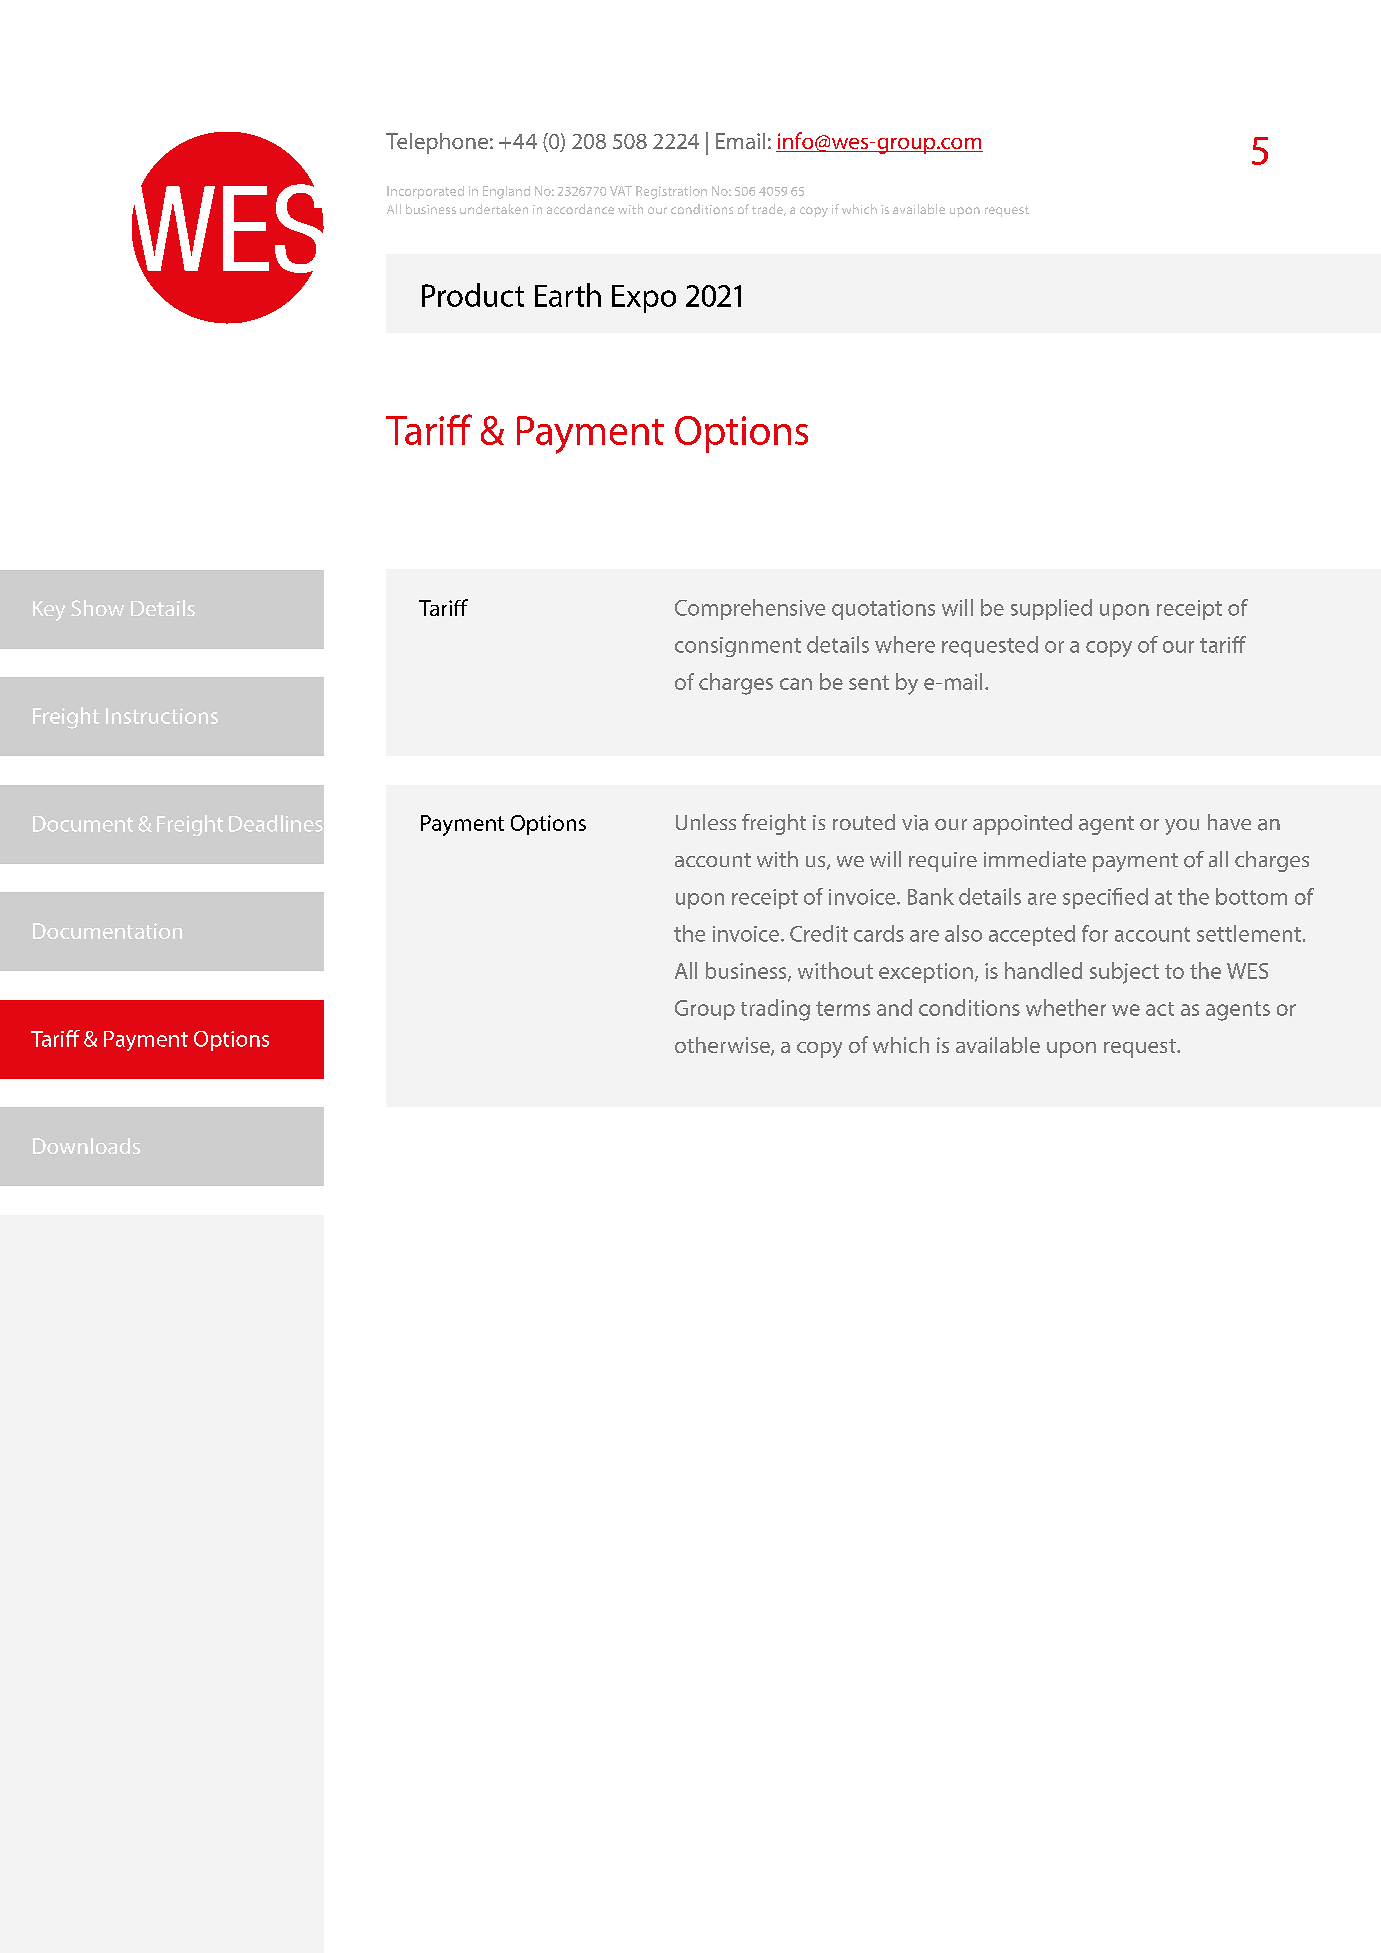 This screenshot has height=1953, width=1381. Describe the element at coordinates (883, 610) in the screenshot. I see `quotations` at that location.
